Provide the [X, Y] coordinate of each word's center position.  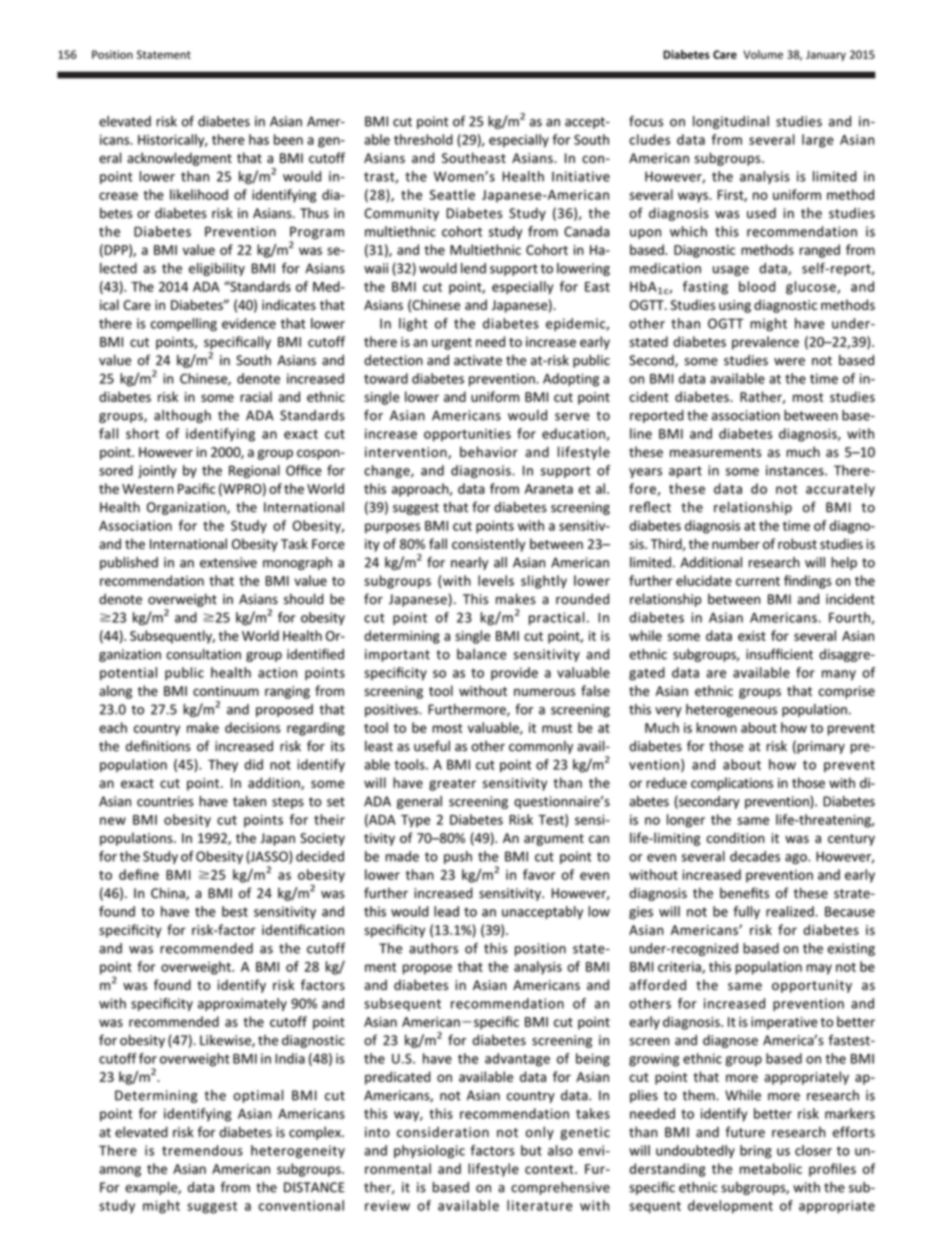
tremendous [202, 1150]
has [259, 139]
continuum [226, 691]
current [758, 581]
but [531, 1150]
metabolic [771, 1168]
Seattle [452, 194]
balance [481, 654]
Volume [763, 54]
